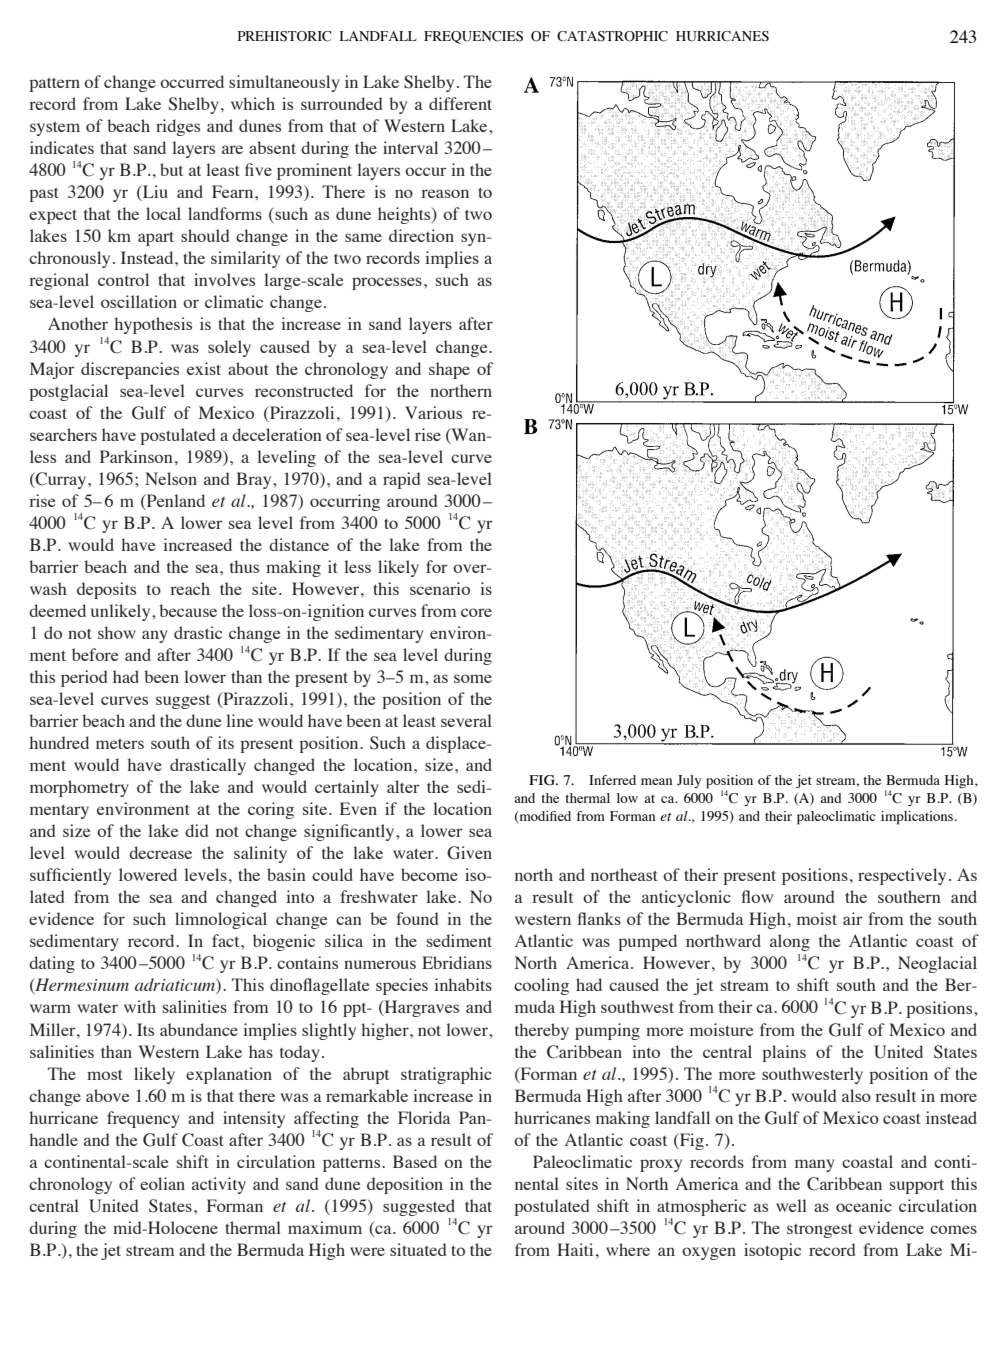 Image resolution: width=1005 pixels, height=1355 pixels. I want to click on eolian, so click(162, 1183).
